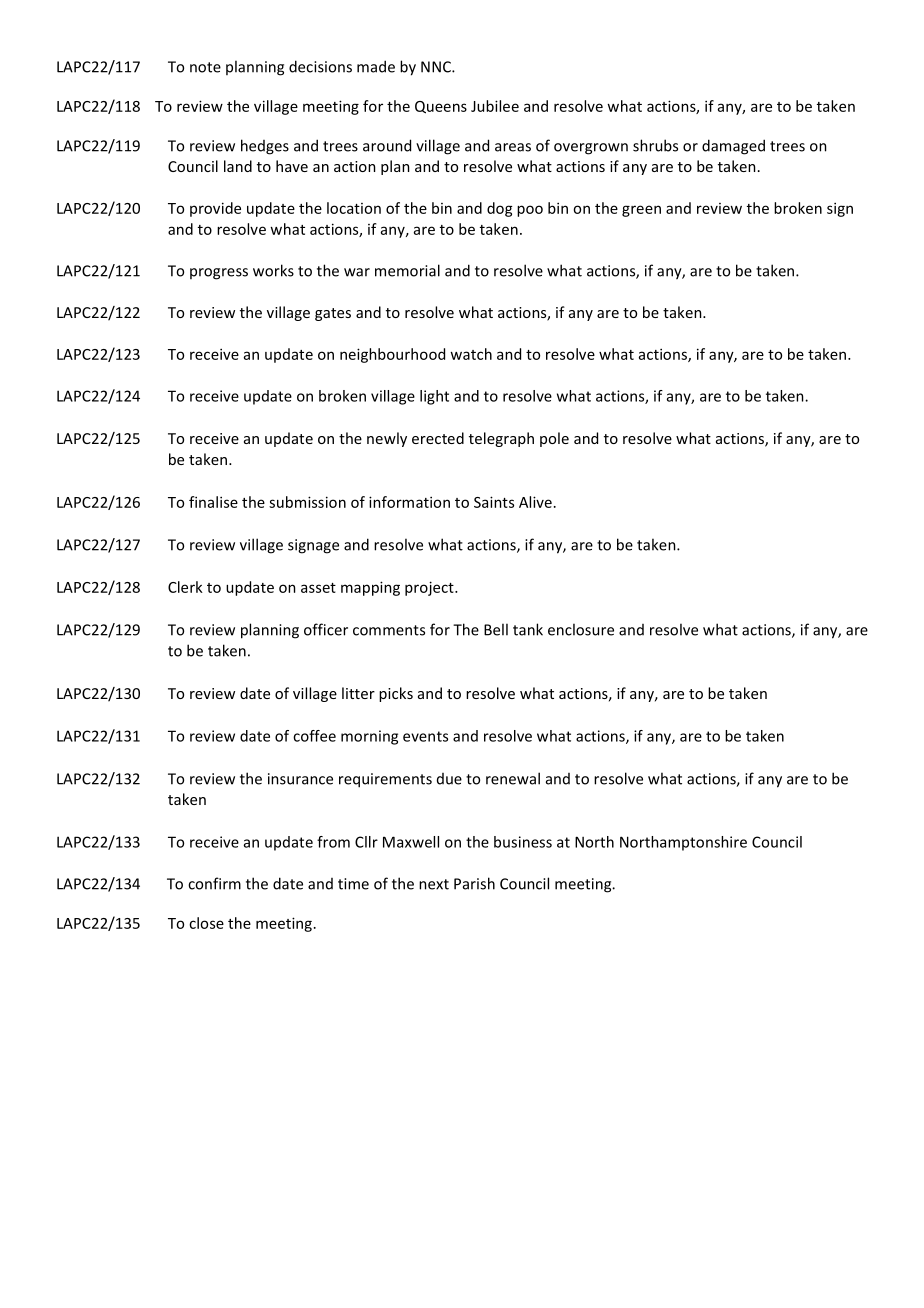 Image resolution: width=924 pixels, height=1308 pixels. Describe the element at coordinates (655, 145) in the screenshot. I see `shrubs` at that location.
